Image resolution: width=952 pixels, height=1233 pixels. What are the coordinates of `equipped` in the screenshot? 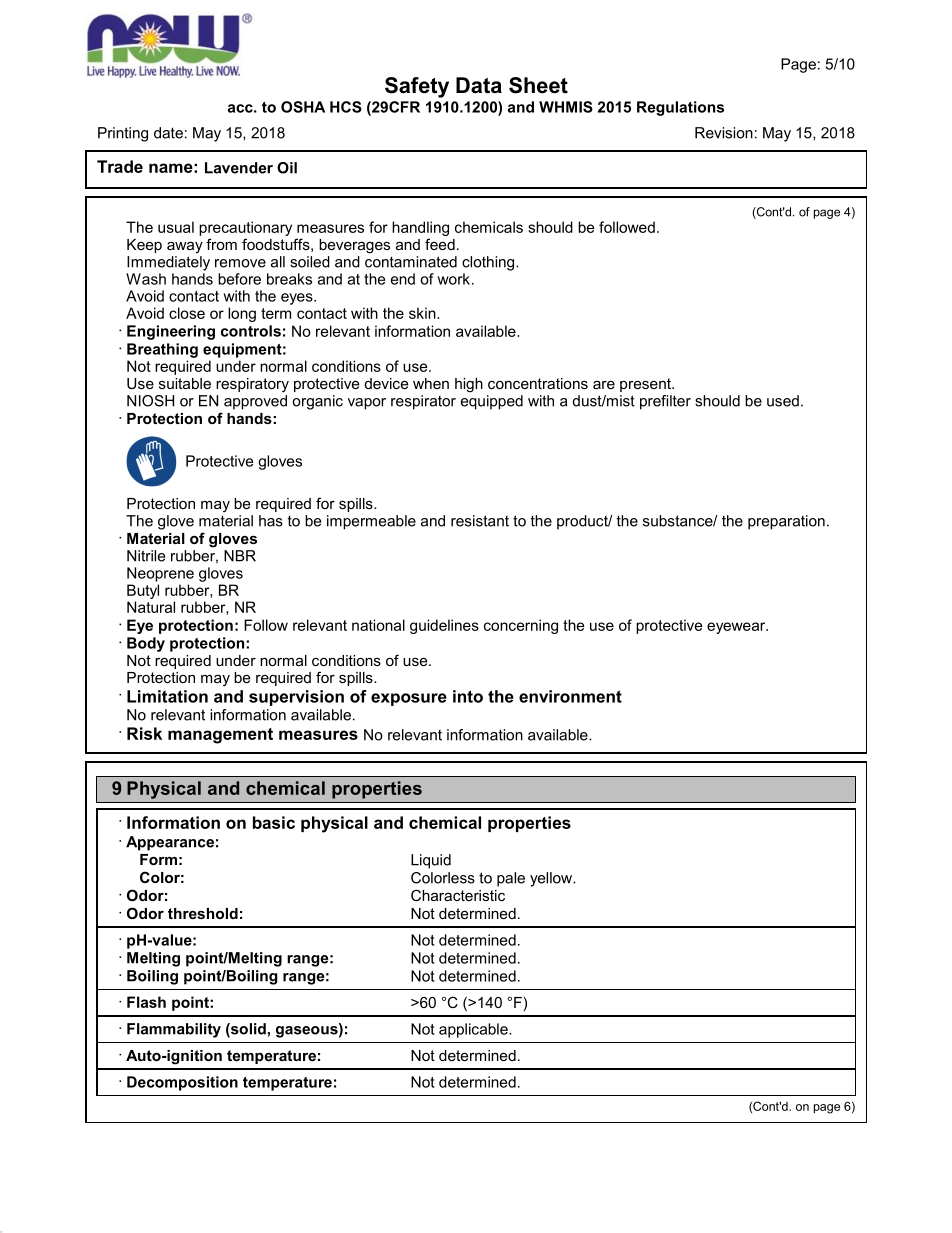 It's located at (492, 401).
